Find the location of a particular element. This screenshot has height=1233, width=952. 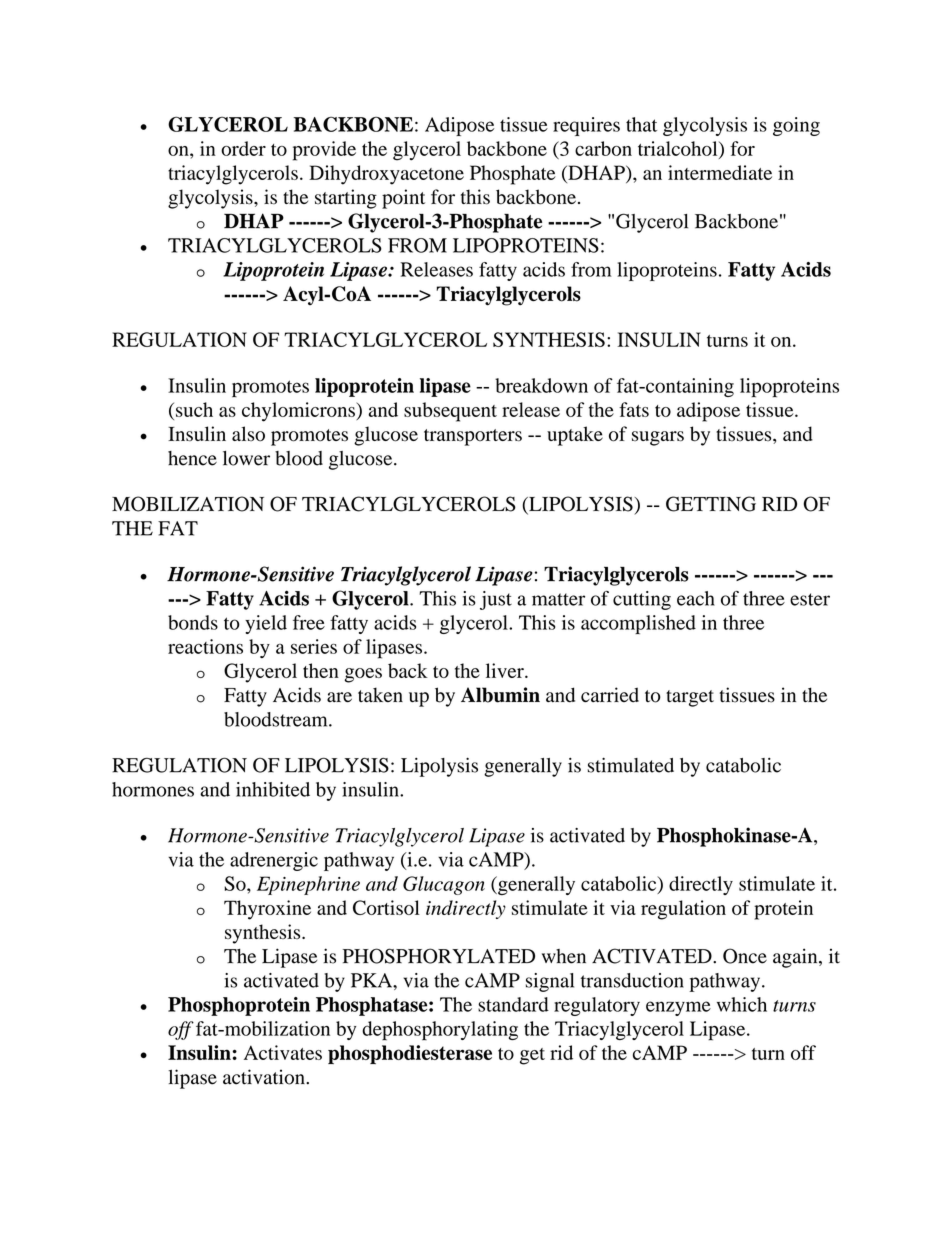

GETTING is located at coordinates (711, 504).
